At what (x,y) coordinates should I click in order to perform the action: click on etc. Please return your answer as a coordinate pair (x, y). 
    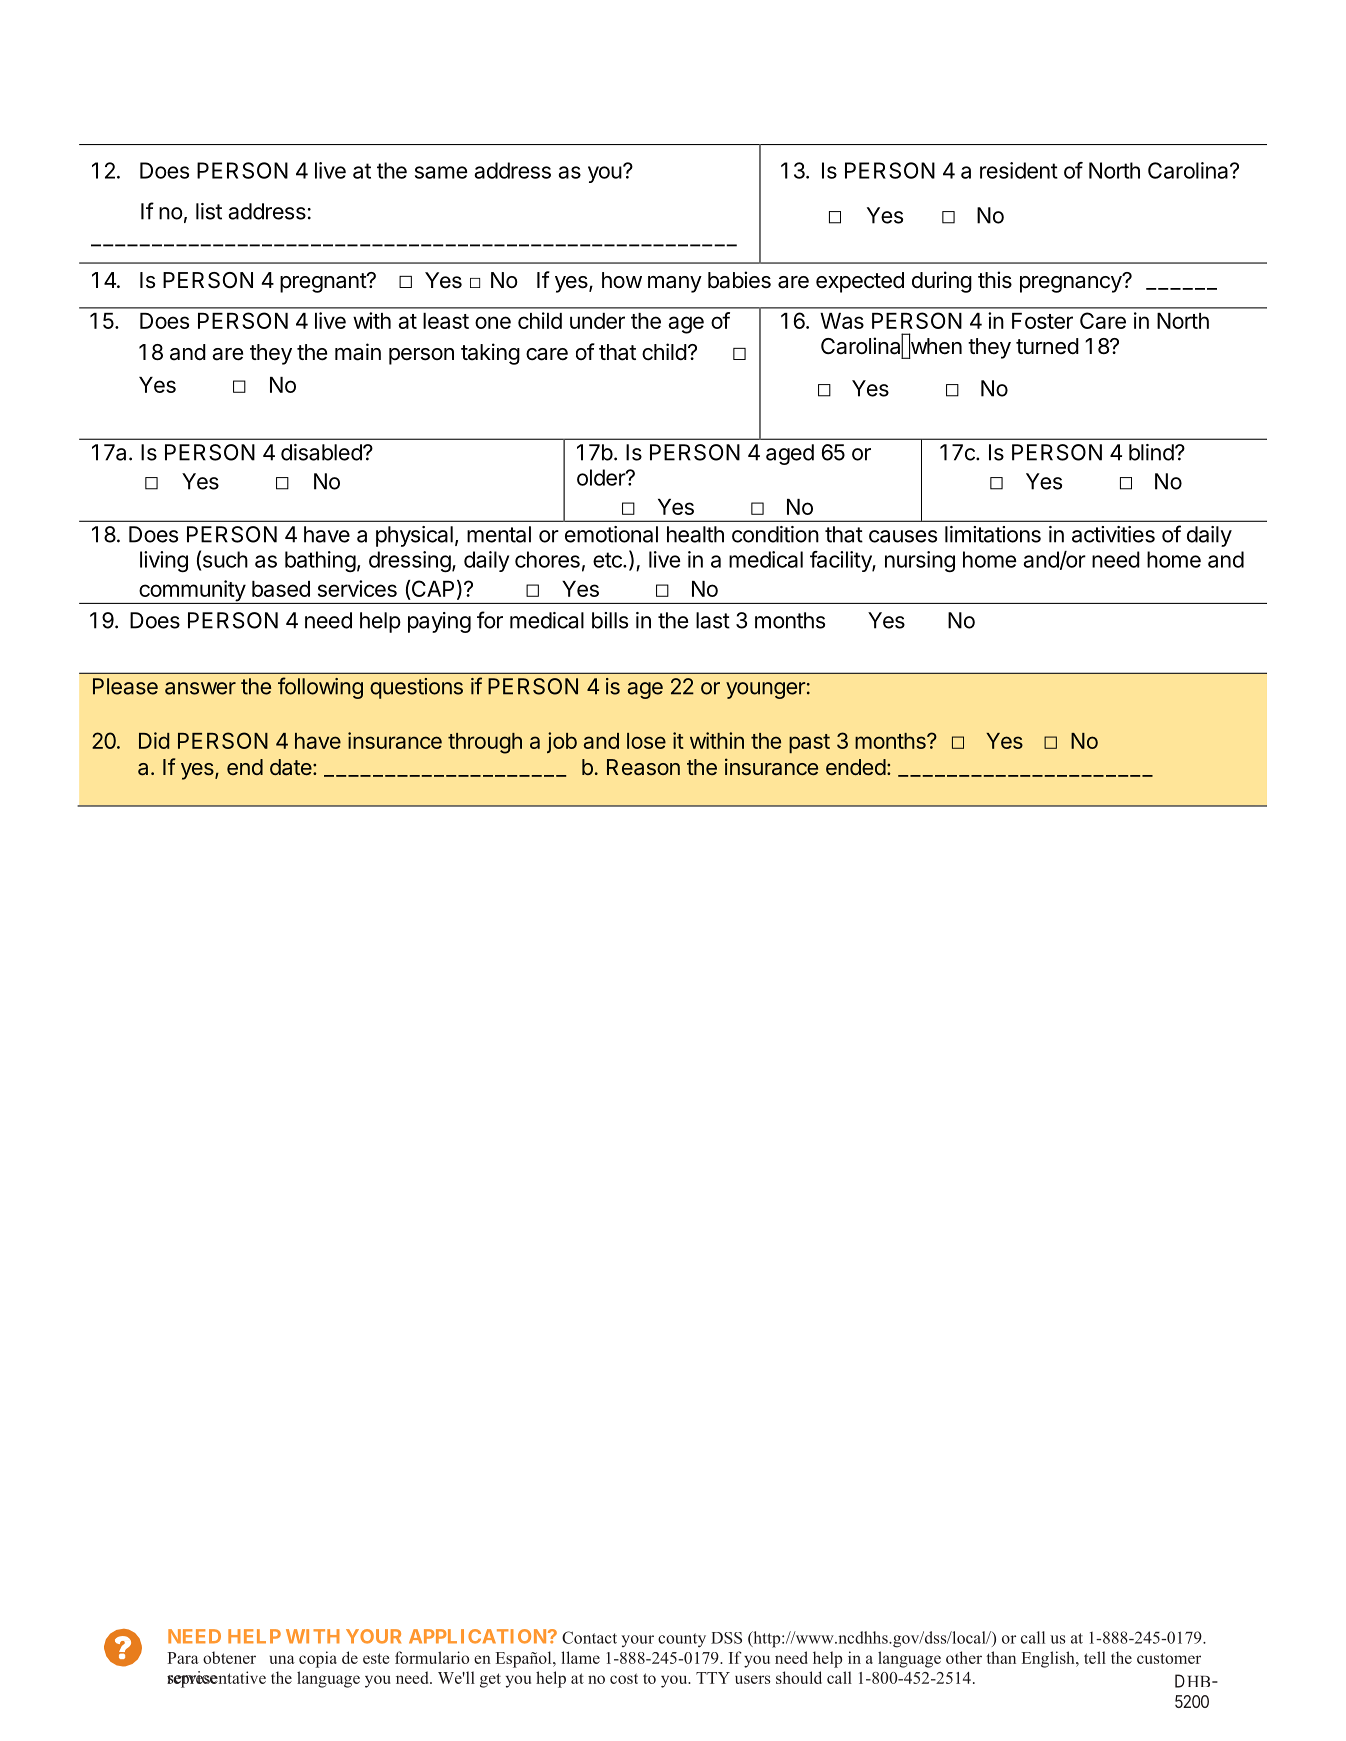
    Looking at the image, I should click on (608, 560).
